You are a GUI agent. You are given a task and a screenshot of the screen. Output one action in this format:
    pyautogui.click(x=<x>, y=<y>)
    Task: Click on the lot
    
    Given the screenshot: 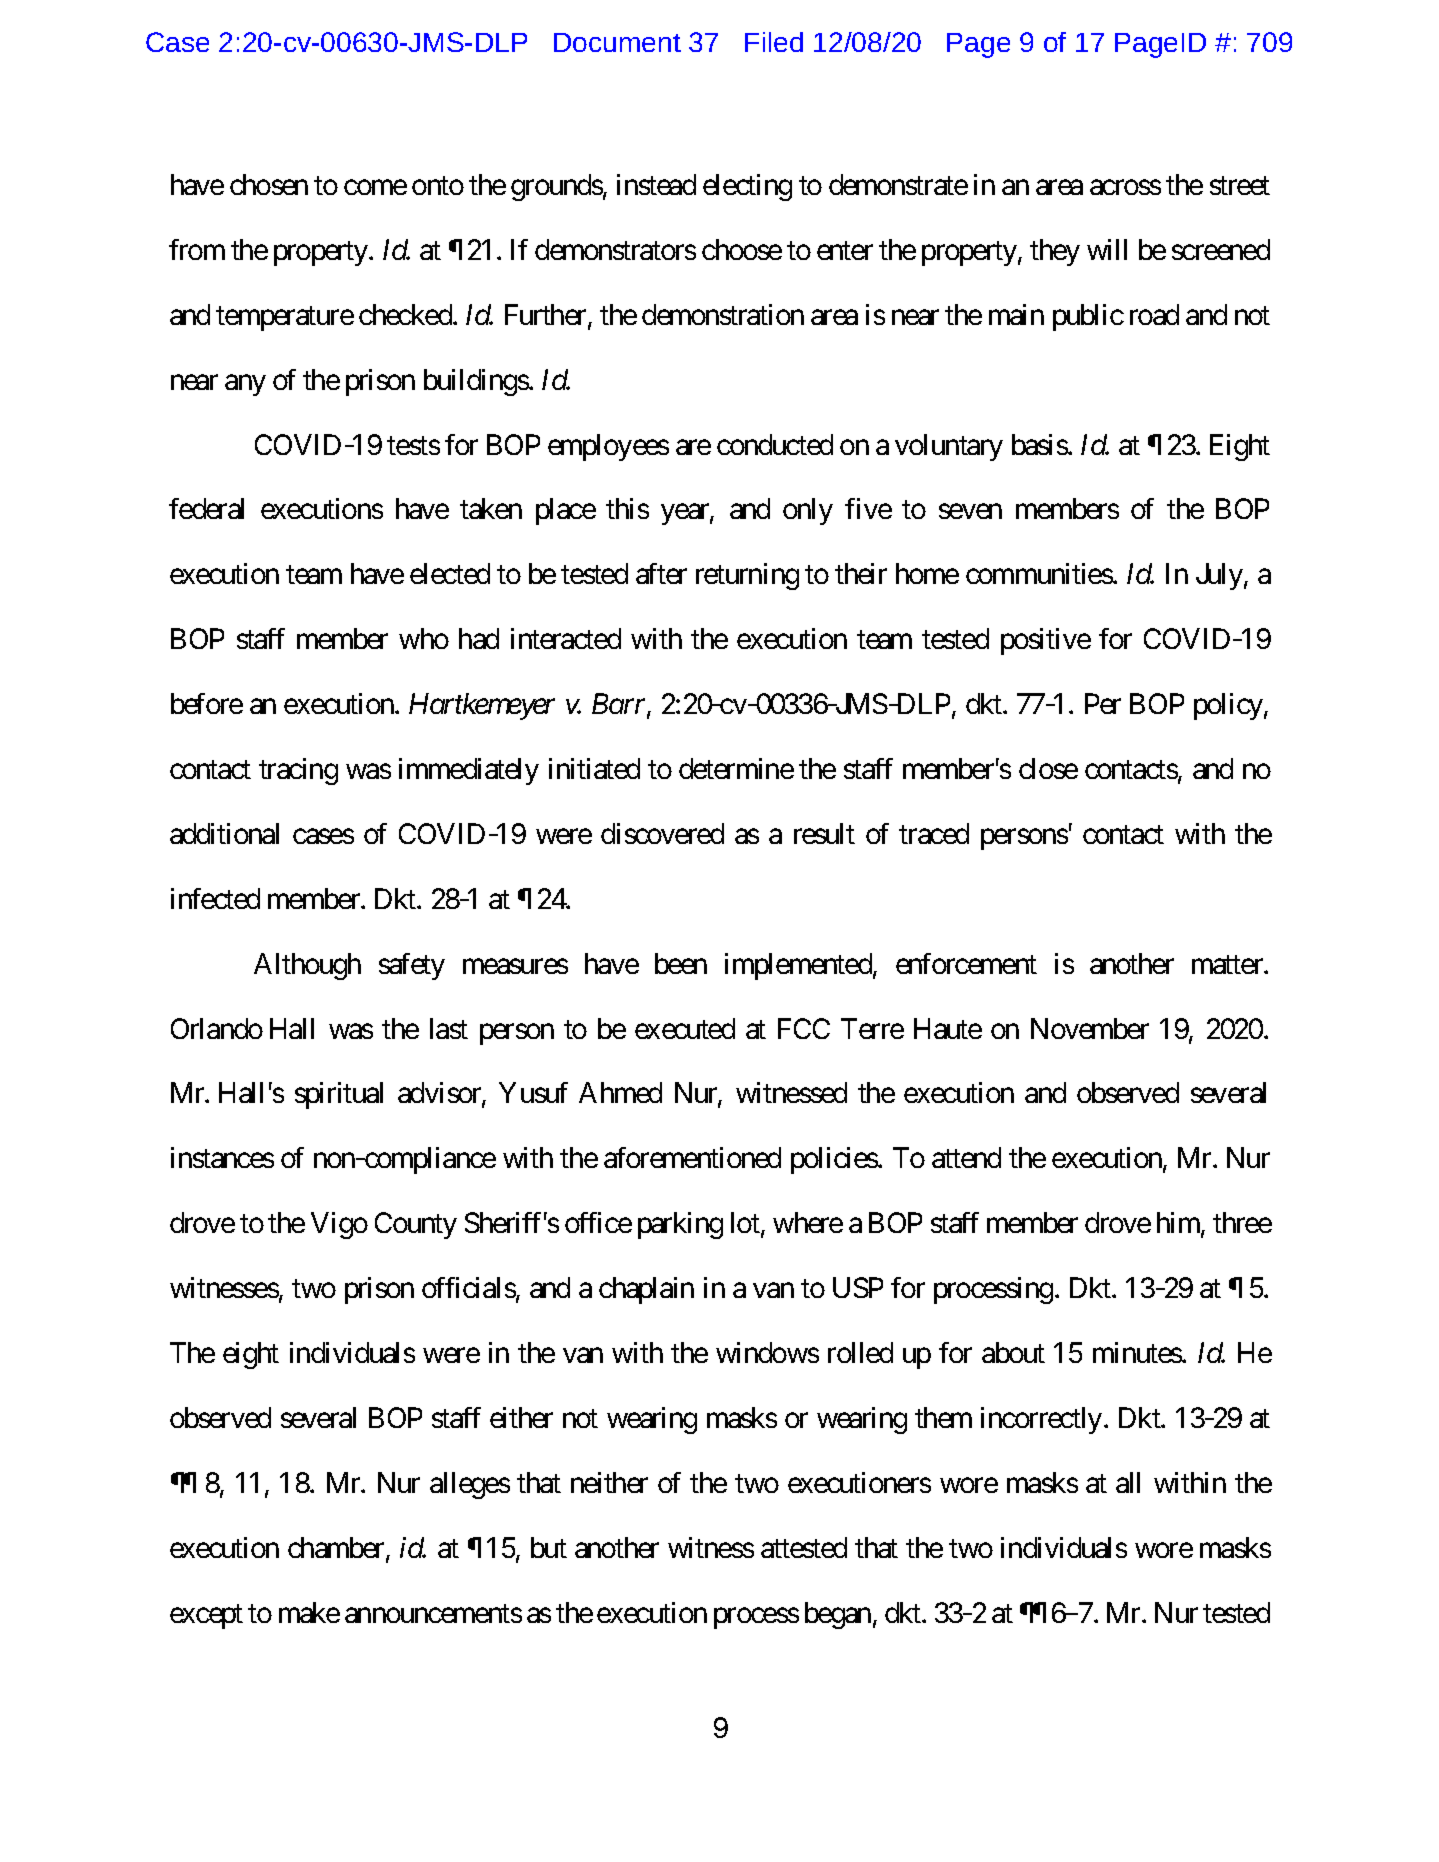 What is the action you would take?
    pyautogui.click(x=745, y=1222)
